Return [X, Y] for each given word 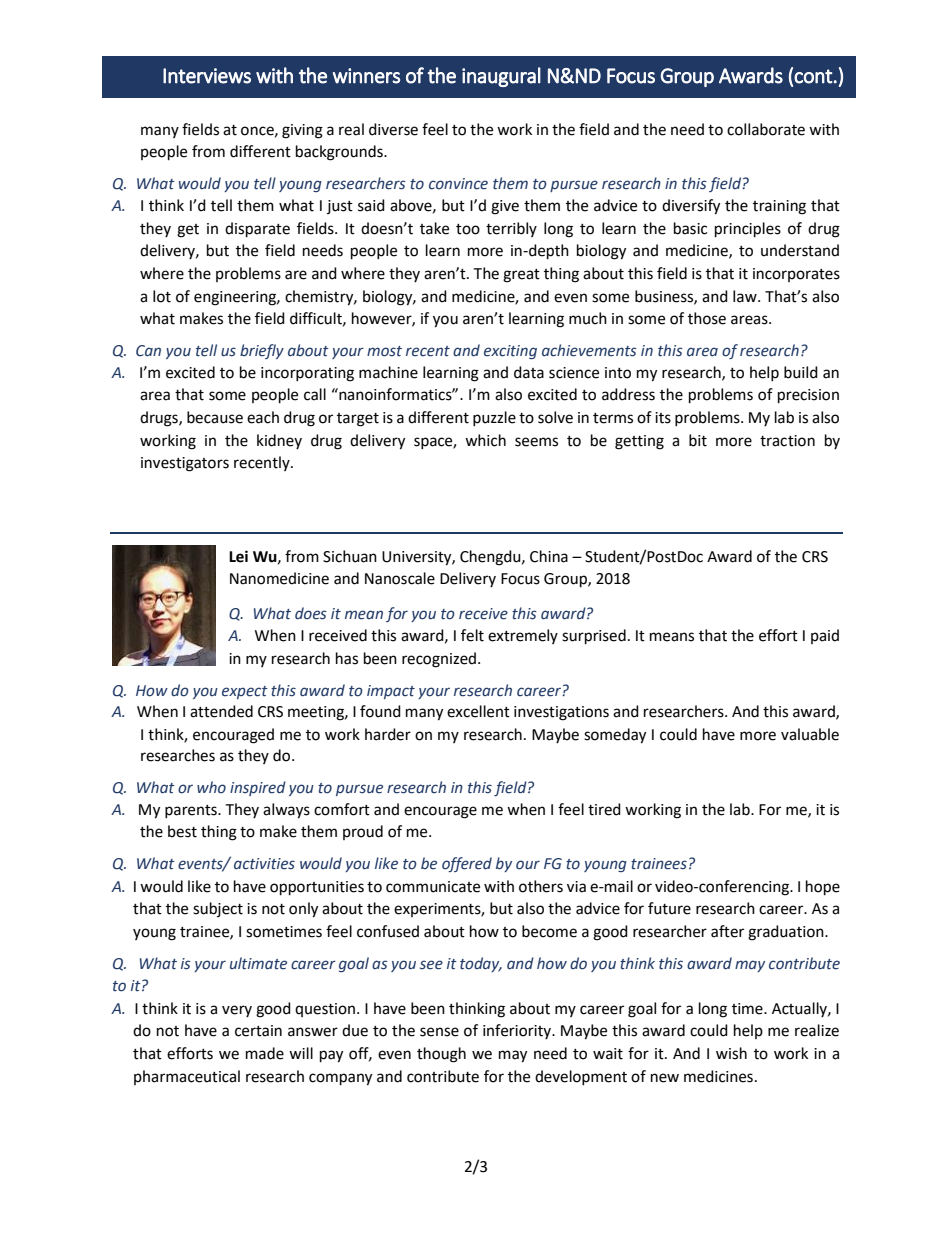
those [707, 318]
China [549, 556]
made [265, 1053]
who [211, 787]
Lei [238, 556]
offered [467, 864]
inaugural [501, 77]
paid [825, 636]
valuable [810, 734]
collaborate [766, 129]
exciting [510, 352]
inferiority [518, 1031]
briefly [262, 351]
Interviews [207, 76]
